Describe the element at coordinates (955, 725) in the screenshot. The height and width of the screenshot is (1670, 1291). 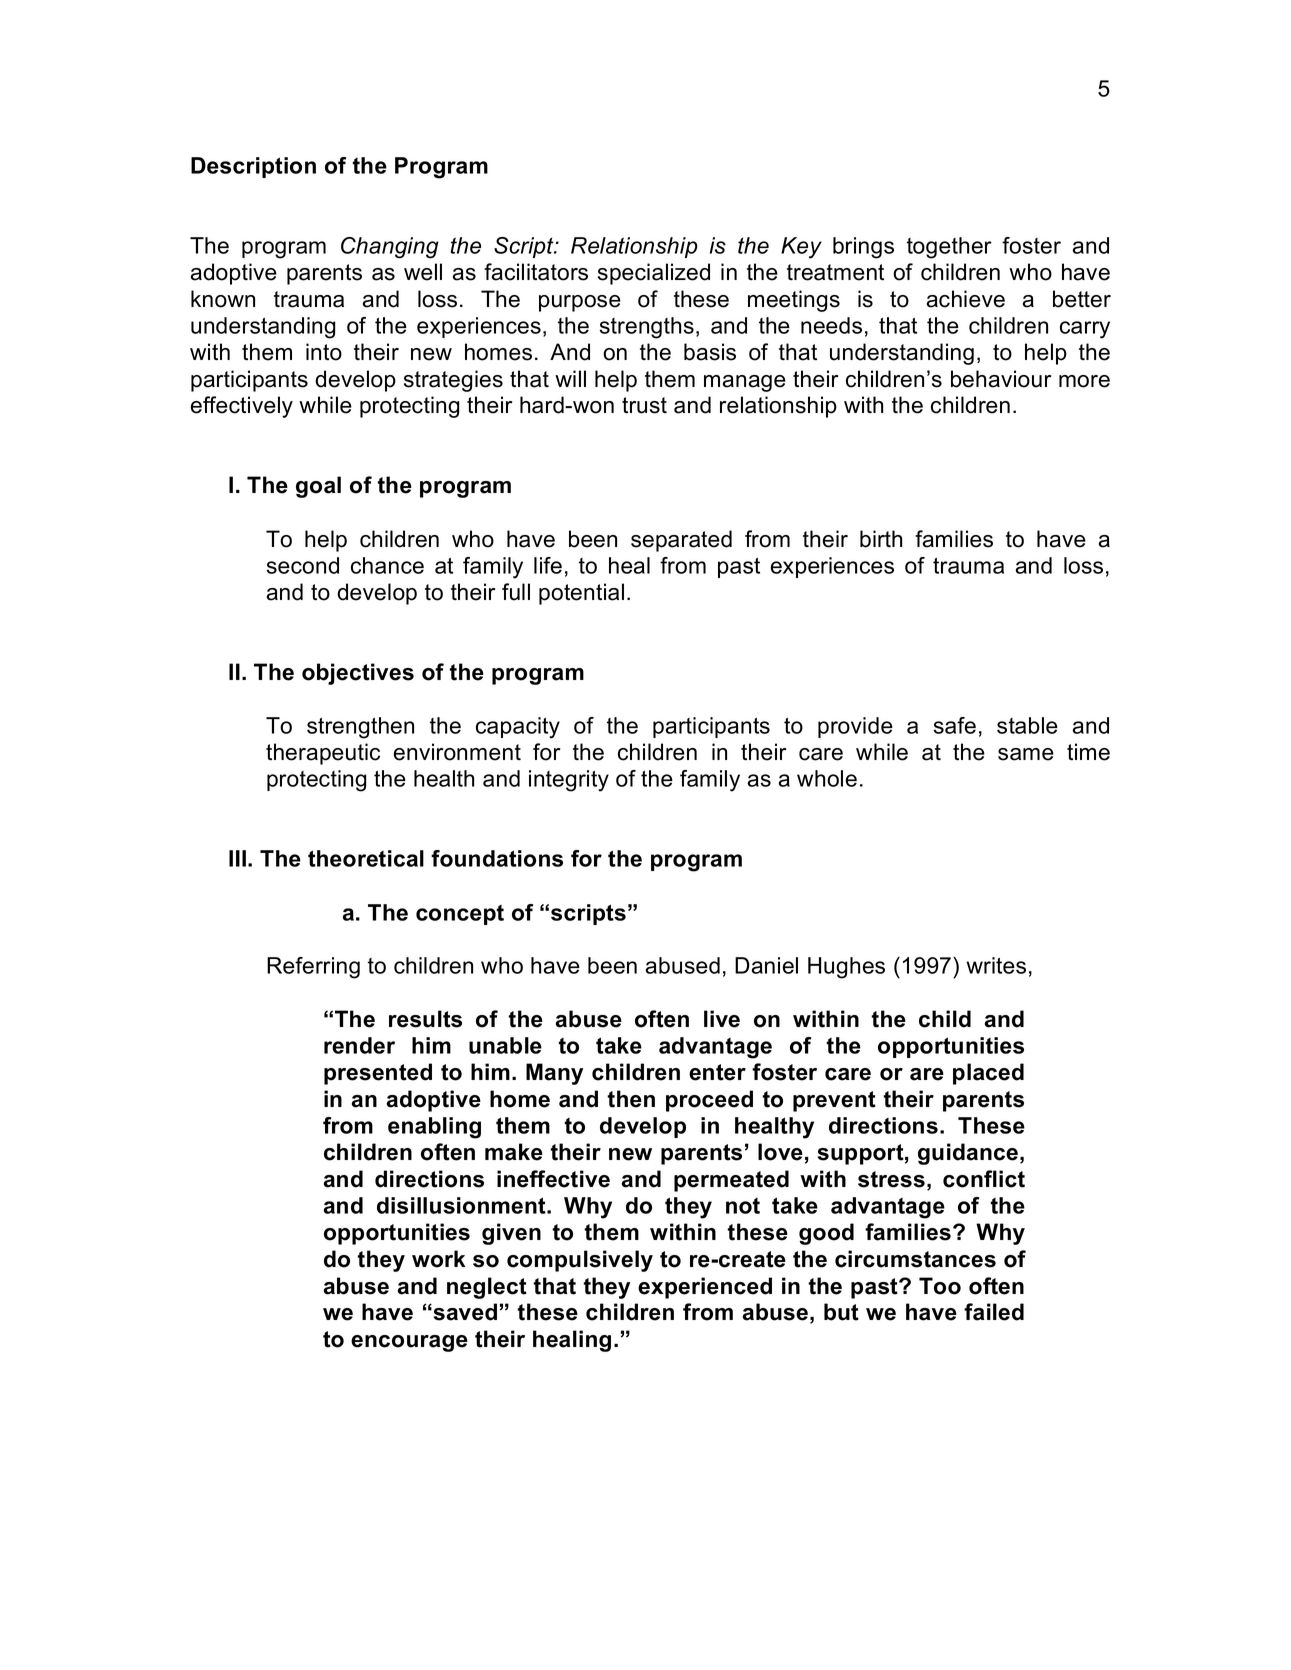
I see `safe` at that location.
